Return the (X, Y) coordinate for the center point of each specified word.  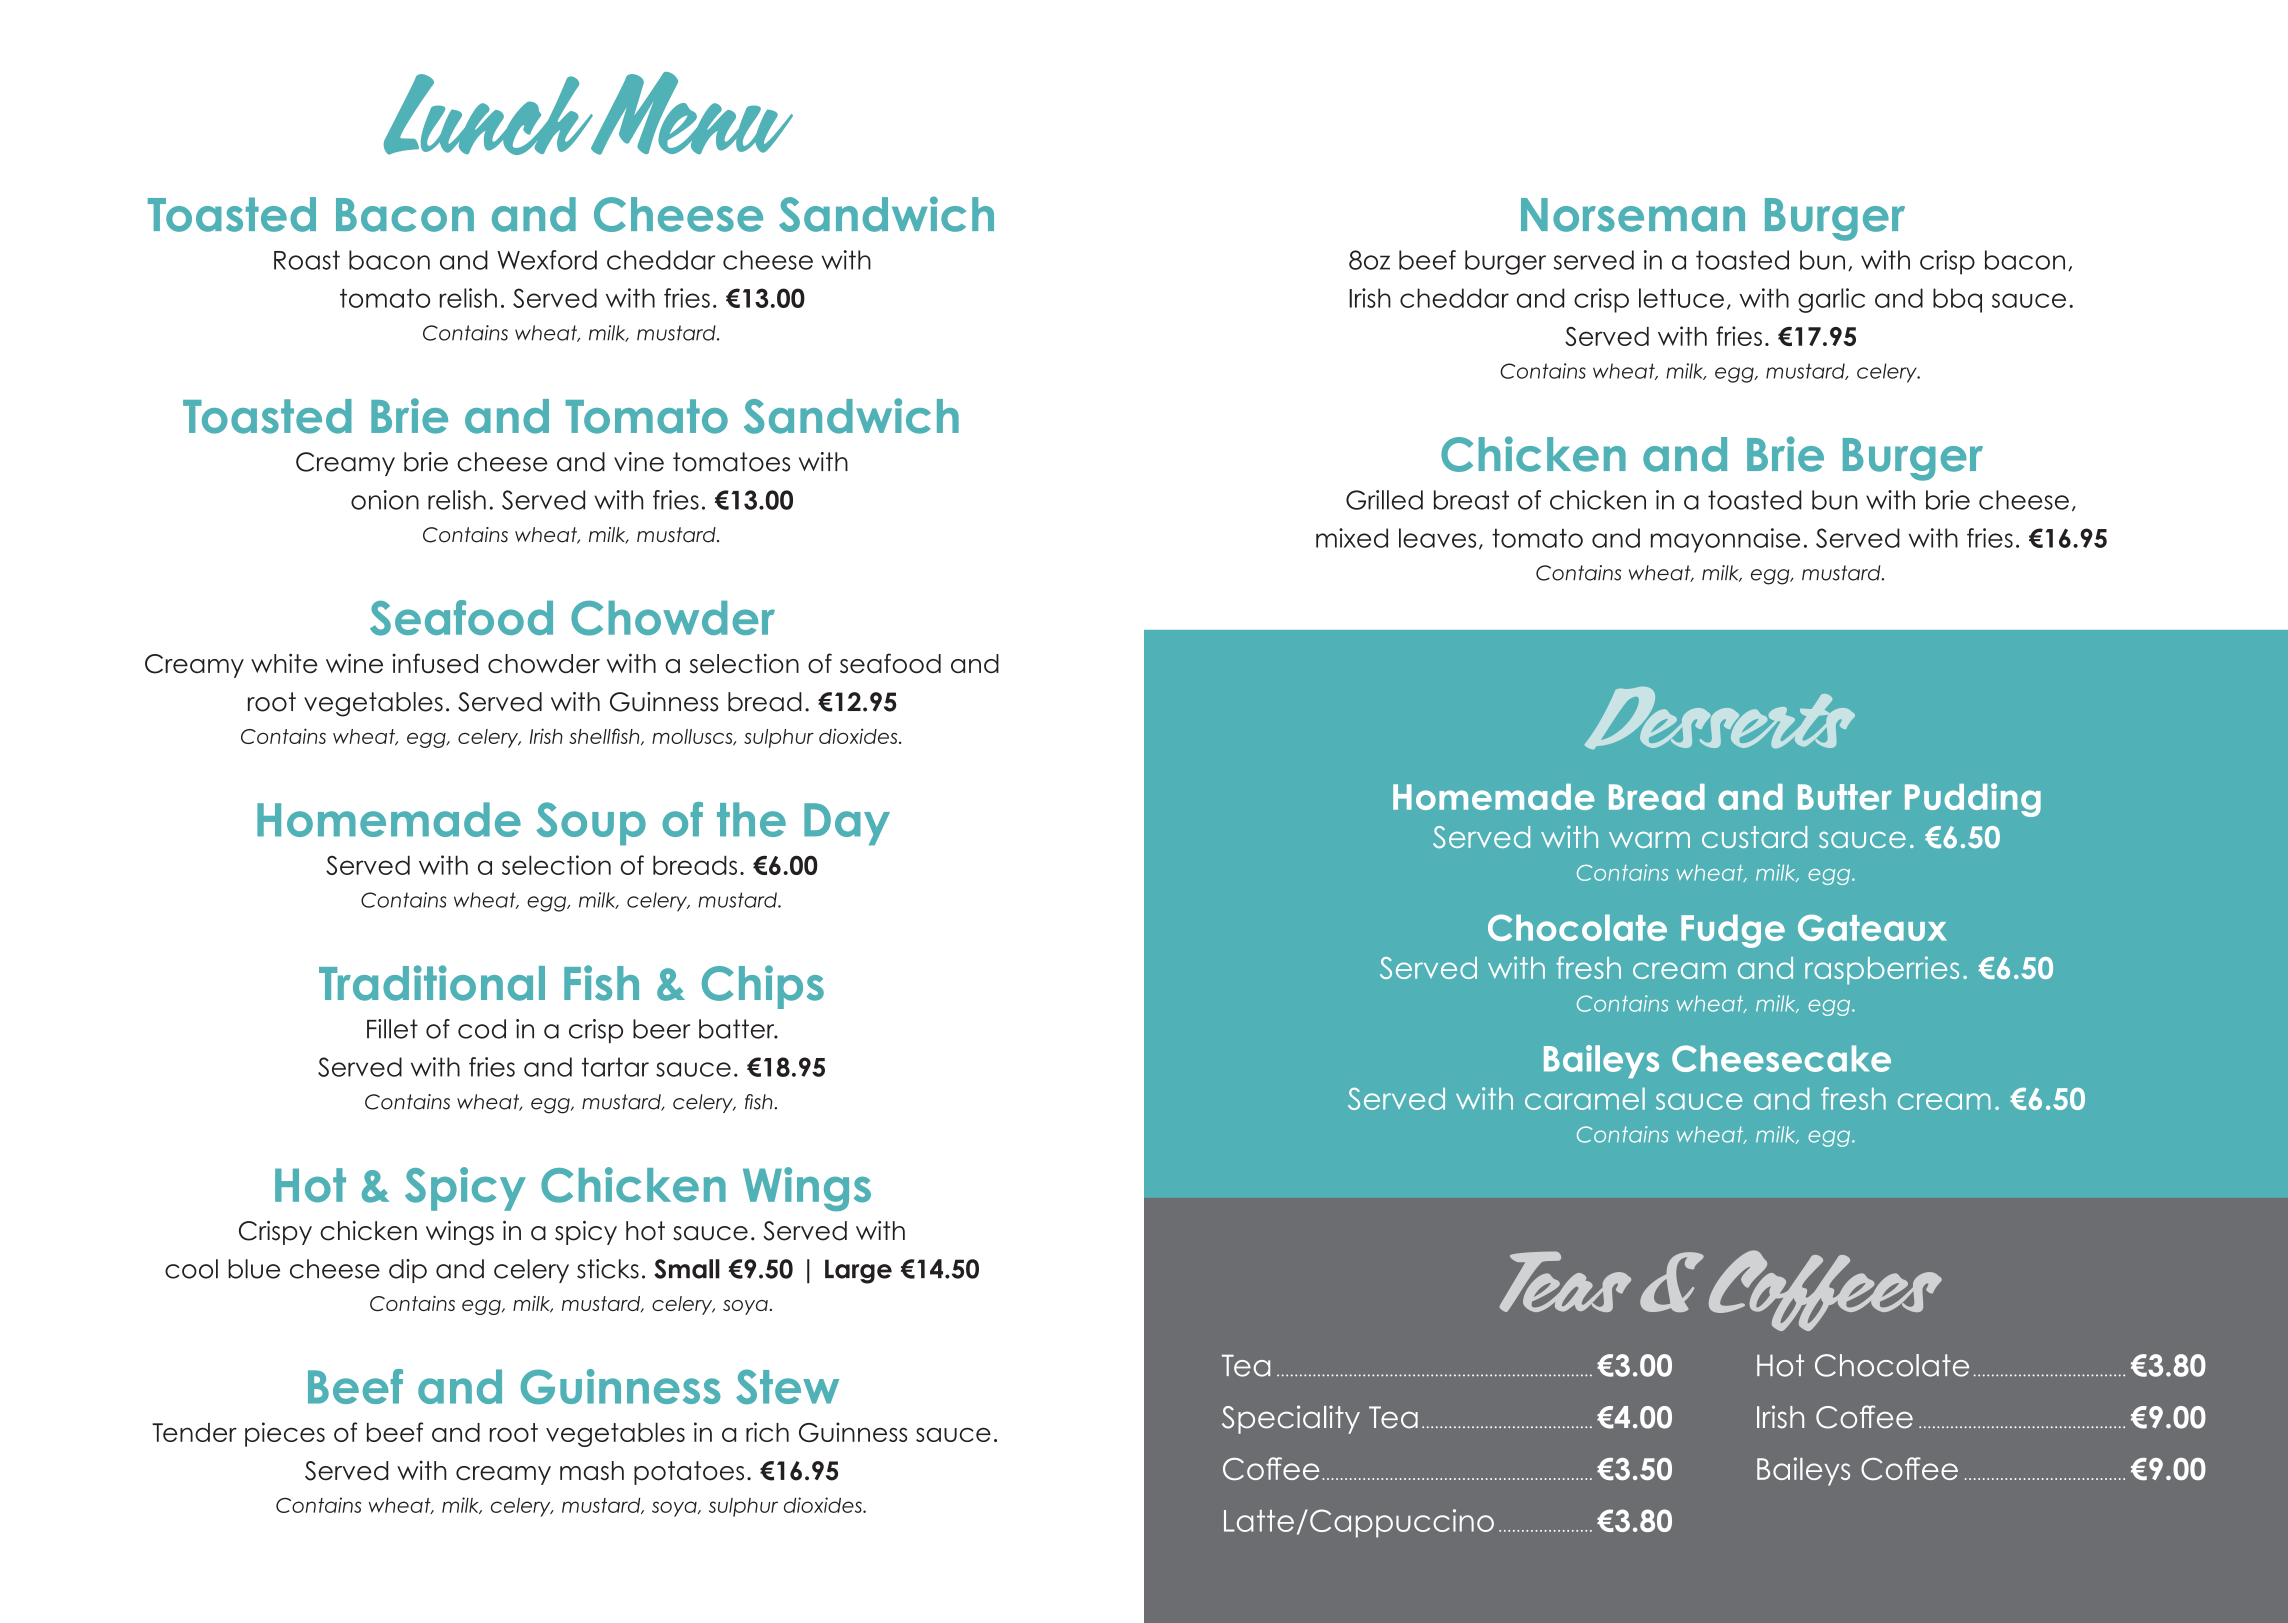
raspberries (1882, 970)
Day (847, 824)
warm (1649, 840)
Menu (691, 113)
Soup (591, 824)
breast (1471, 500)
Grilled (1384, 500)
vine (639, 462)
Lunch (489, 114)
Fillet (392, 1029)
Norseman (1633, 215)
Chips (763, 987)
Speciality (1291, 1419)
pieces (285, 1434)
